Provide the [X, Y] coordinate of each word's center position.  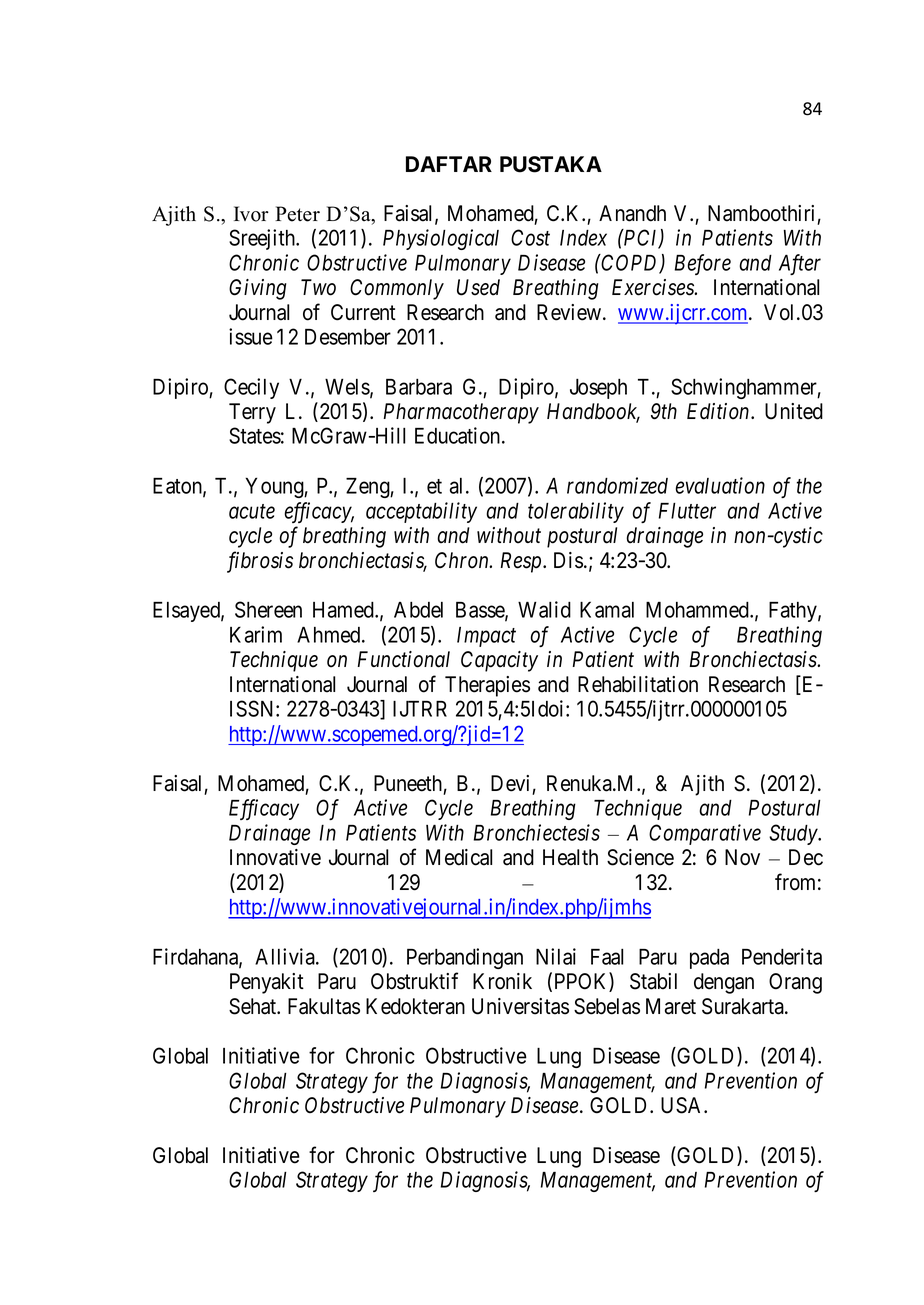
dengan [724, 983]
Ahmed [330, 634]
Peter [297, 214]
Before [703, 264]
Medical [459, 857]
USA [683, 1105]
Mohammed [698, 610]
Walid [544, 609]
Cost [530, 237]
